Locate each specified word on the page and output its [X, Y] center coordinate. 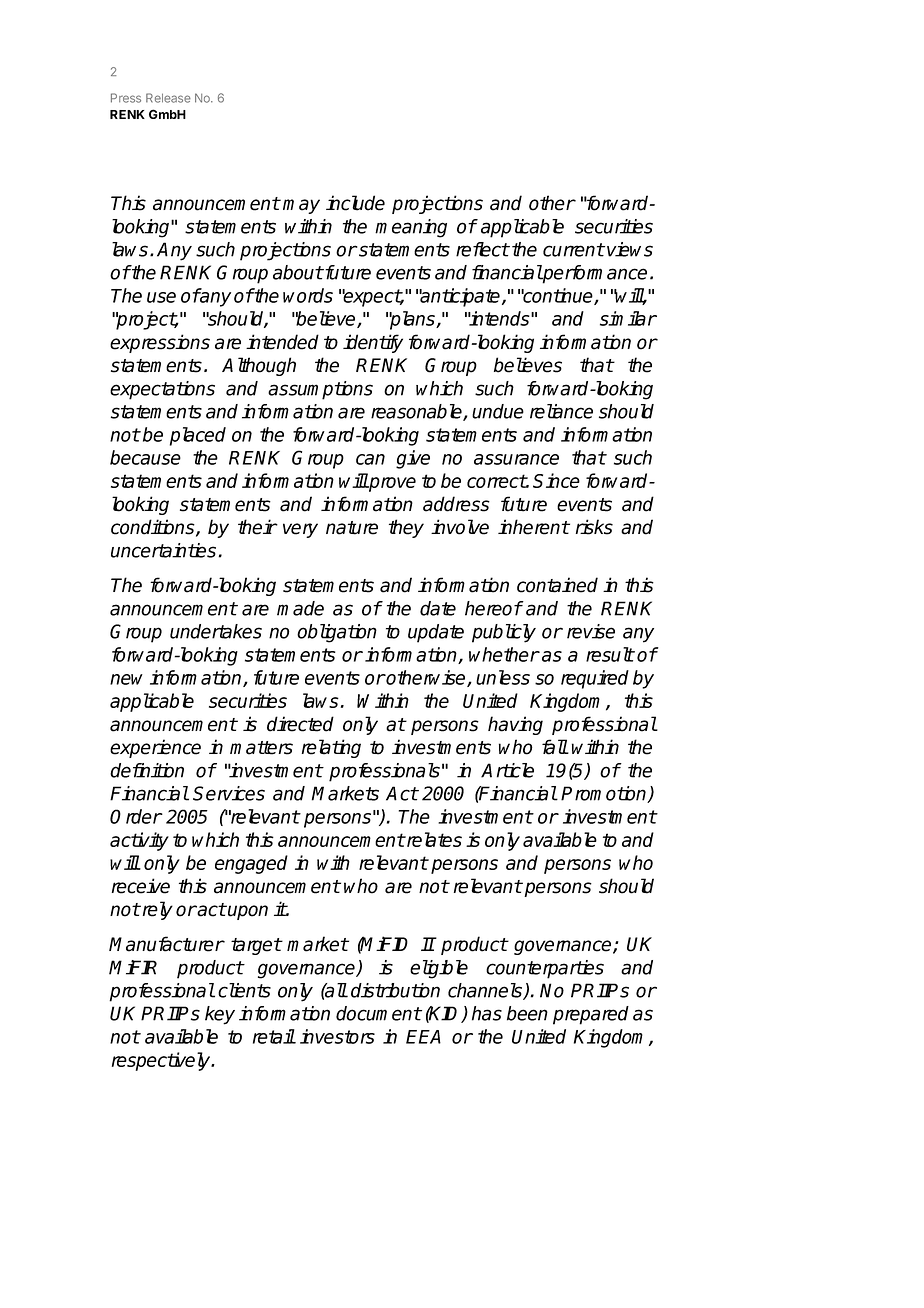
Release [168, 98]
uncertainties [163, 550]
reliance [561, 411]
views [630, 249]
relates [433, 839]
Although [259, 366]
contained [557, 585]
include [355, 203]
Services [229, 793]
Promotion [605, 794]
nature [352, 528]
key [220, 1015]
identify [373, 343]
